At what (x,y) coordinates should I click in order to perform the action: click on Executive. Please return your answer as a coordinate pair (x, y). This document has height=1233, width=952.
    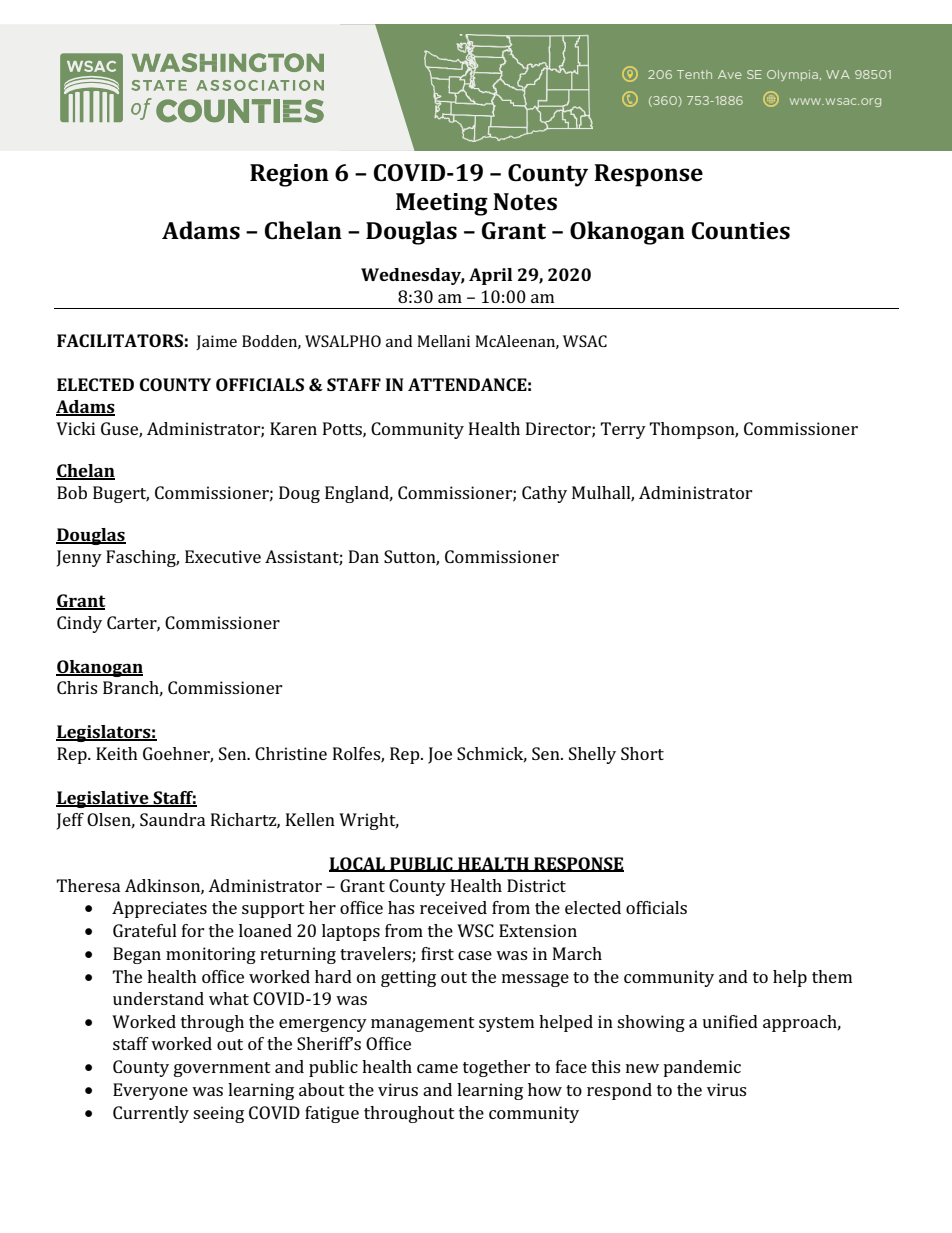
    Looking at the image, I should click on (223, 556).
